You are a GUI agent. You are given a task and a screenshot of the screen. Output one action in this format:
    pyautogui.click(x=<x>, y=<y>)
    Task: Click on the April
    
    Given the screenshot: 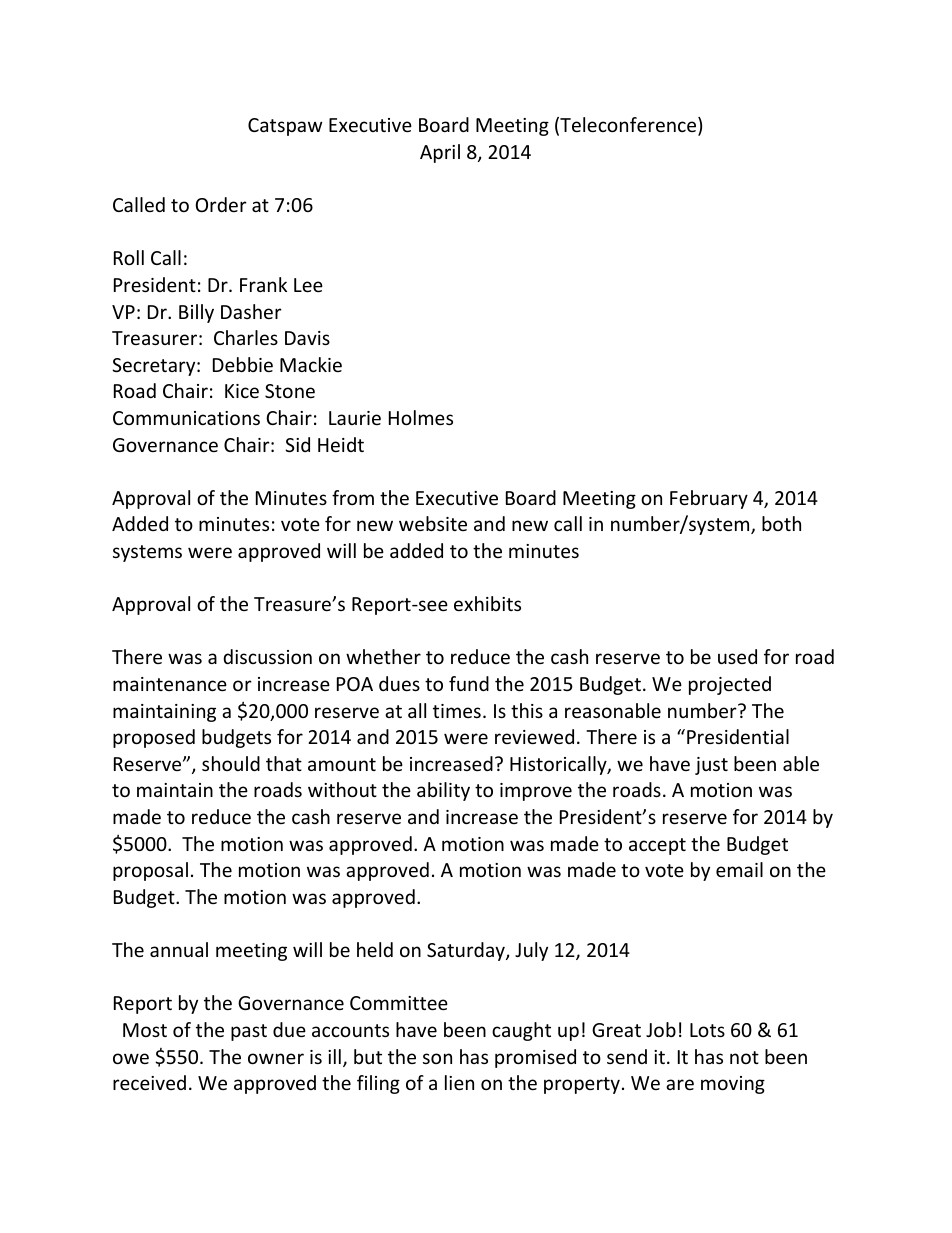 What is the action you would take?
    pyautogui.click(x=440, y=153)
